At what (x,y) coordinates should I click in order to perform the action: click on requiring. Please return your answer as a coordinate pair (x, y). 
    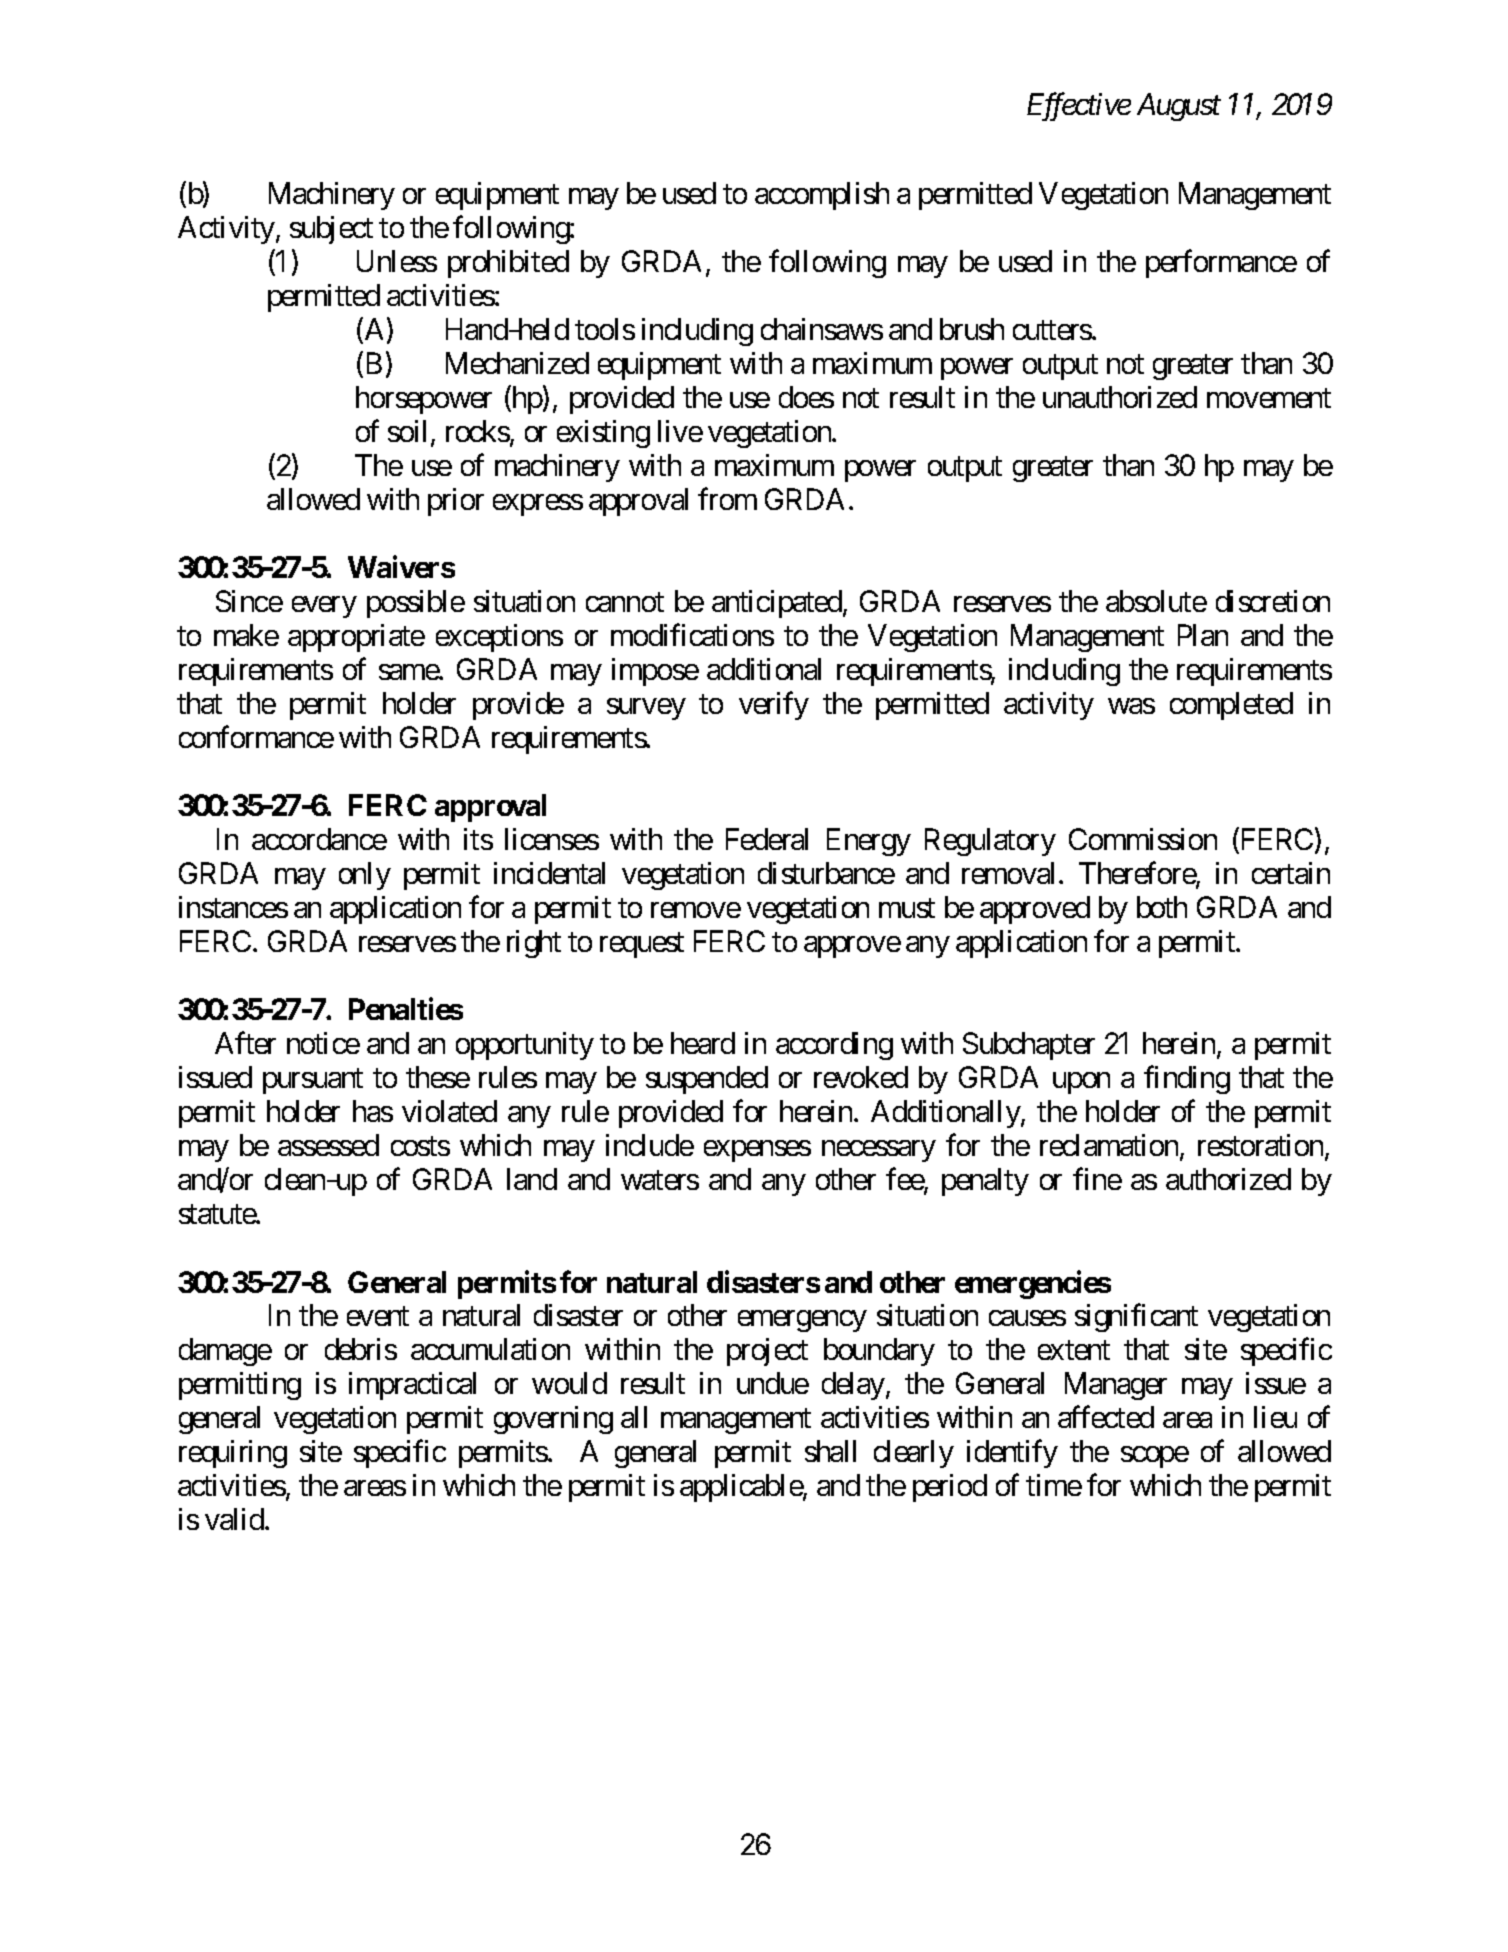
    Looking at the image, I should click on (233, 1454).
